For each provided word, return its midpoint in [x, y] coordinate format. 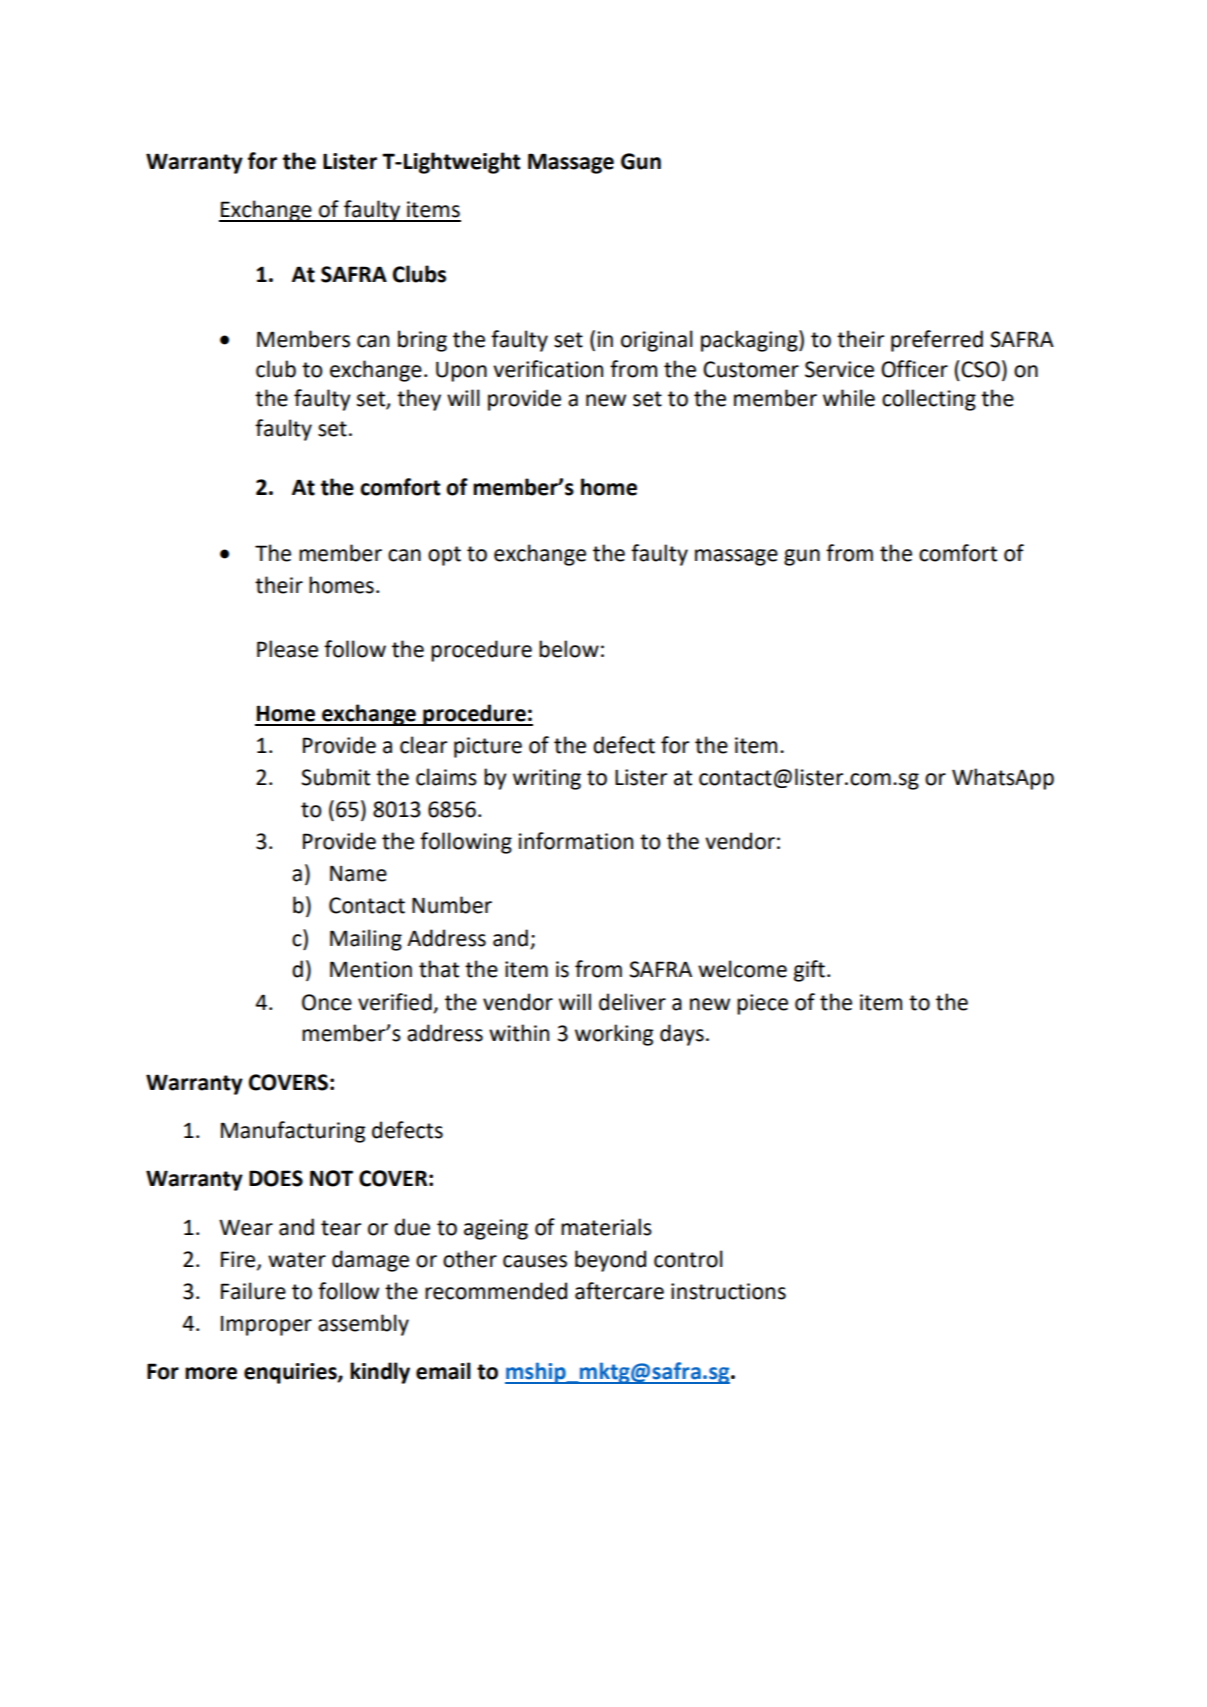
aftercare [619, 1291]
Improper [266, 1326]
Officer [914, 369]
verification [548, 369]
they [419, 400]
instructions [728, 1291]
